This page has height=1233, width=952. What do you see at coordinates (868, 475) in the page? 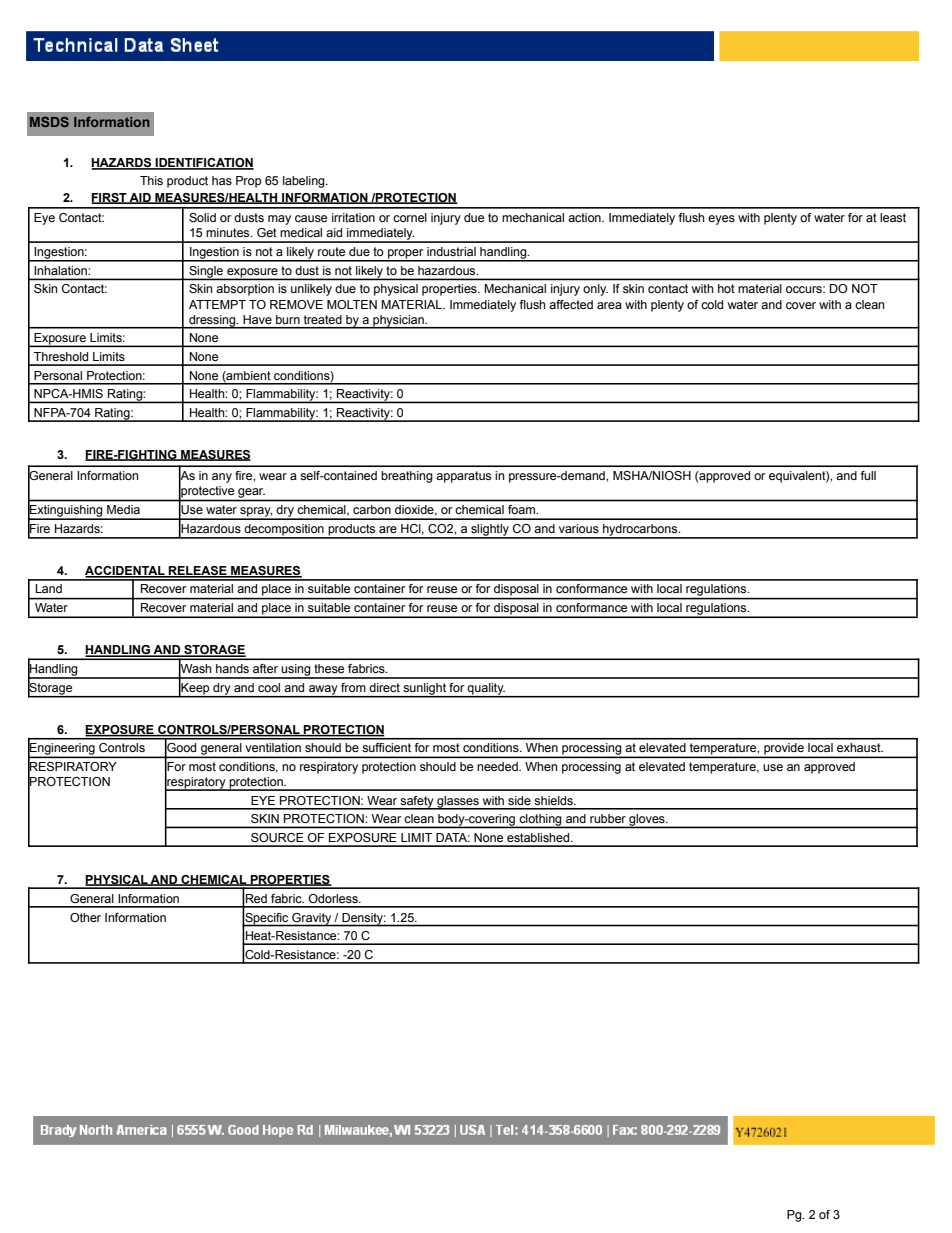
I see `full` at bounding box center [868, 475].
